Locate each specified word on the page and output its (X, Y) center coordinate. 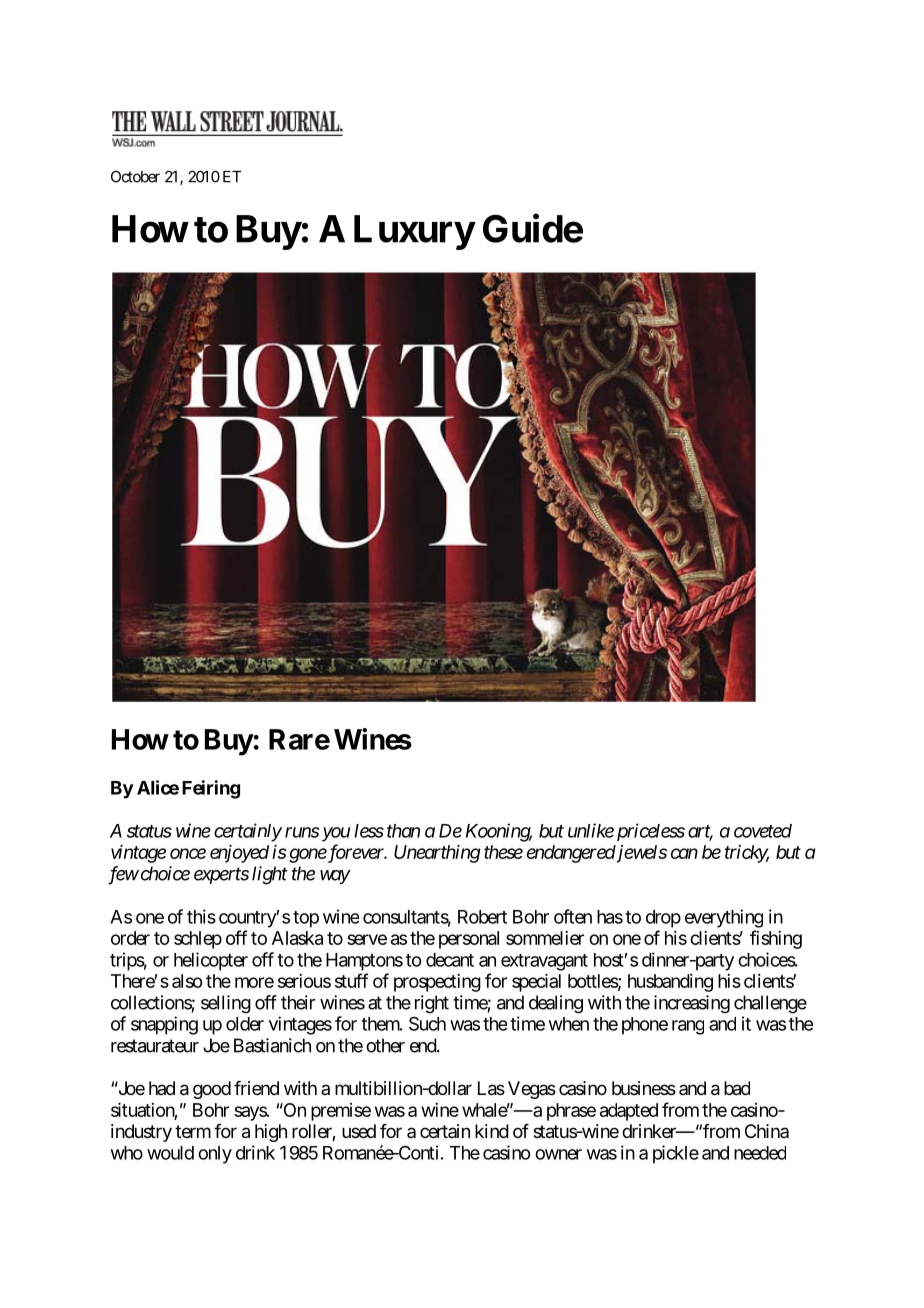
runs (302, 832)
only (215, 1155)
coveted (763, 831)
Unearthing (437, 854)
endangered (571, 854)
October (135, 176)
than (403, 831)
